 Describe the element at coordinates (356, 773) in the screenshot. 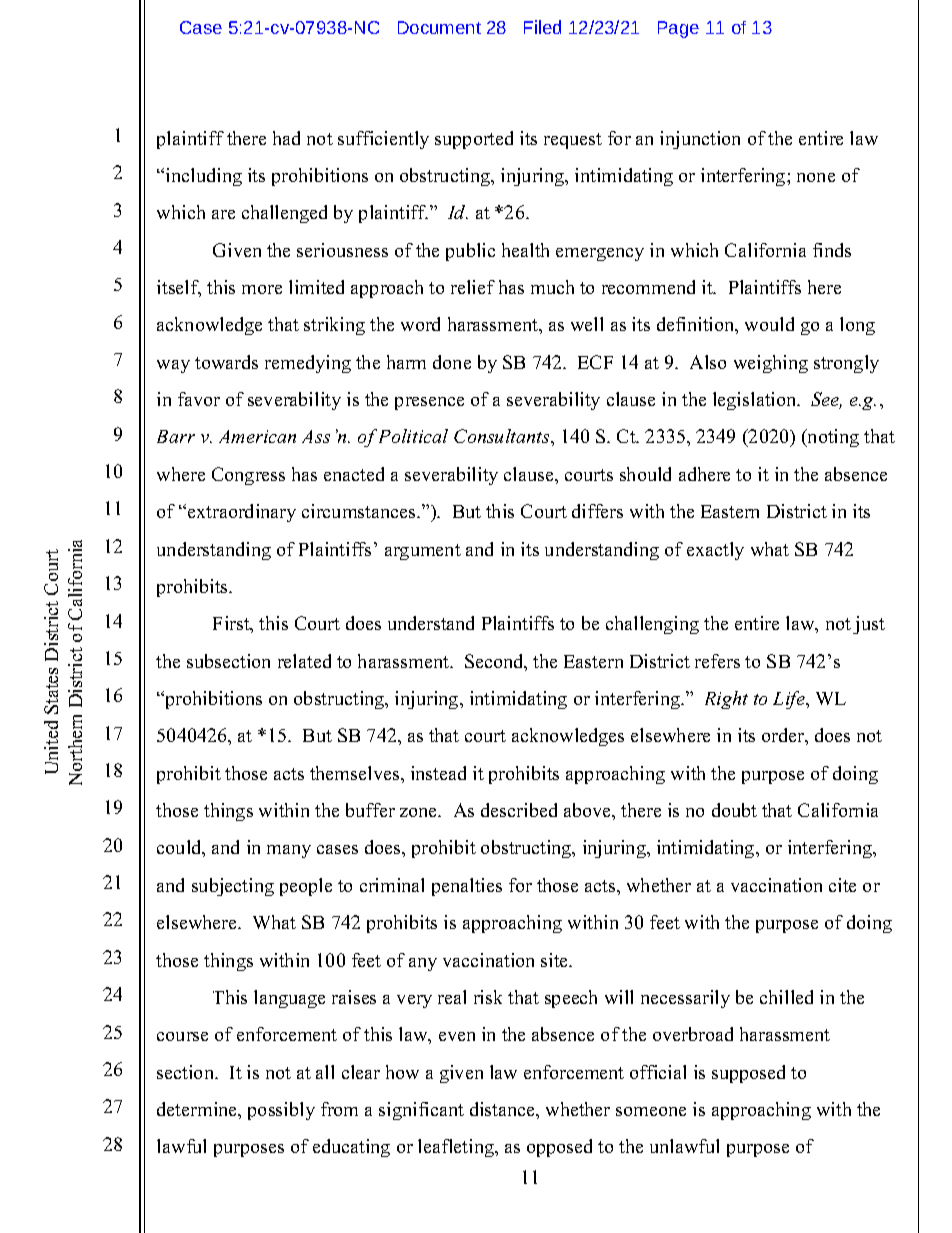

I see `themselves` at that location.
